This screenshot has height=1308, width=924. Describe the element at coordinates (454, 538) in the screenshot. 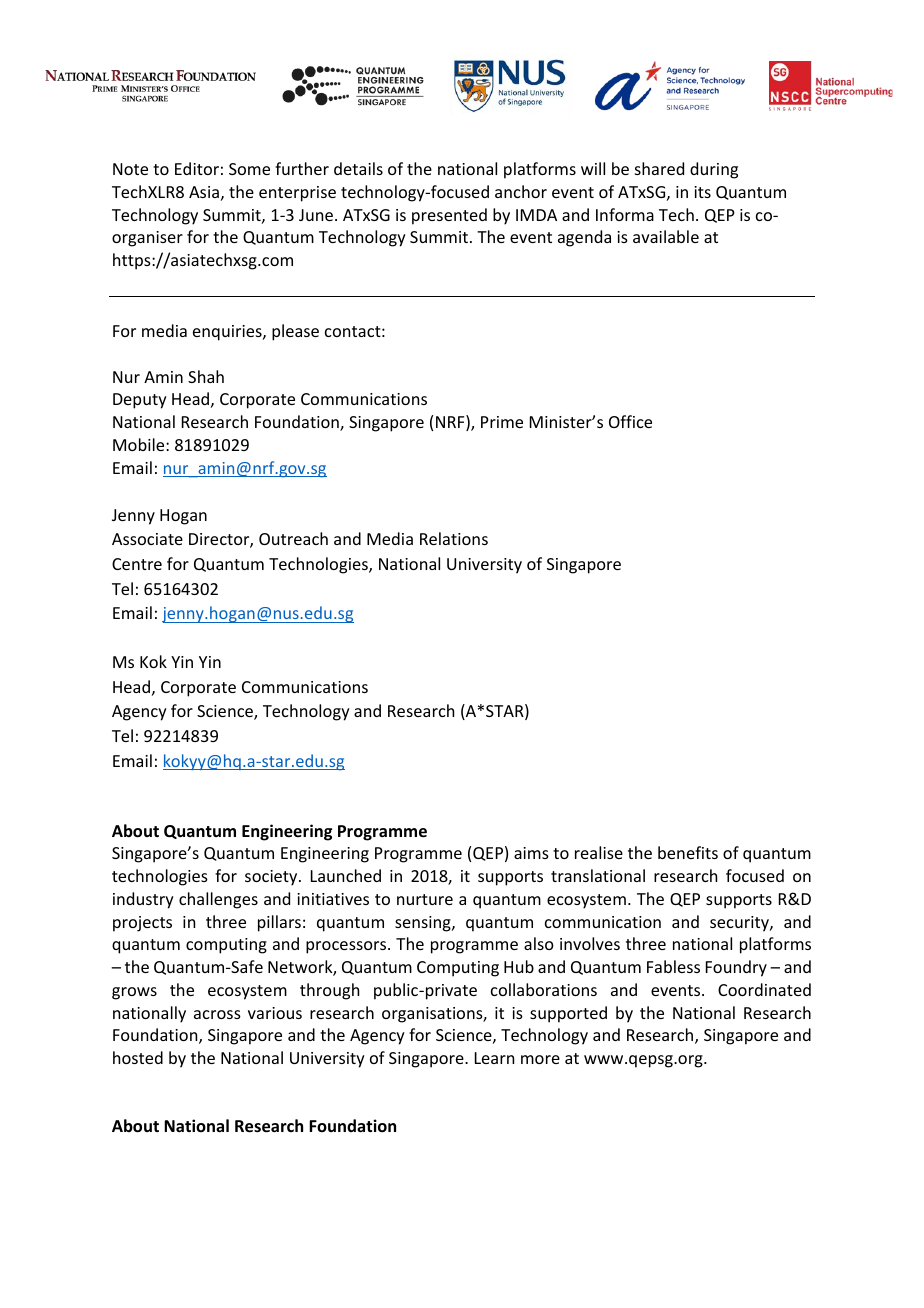

I see `Relations` at that location.
